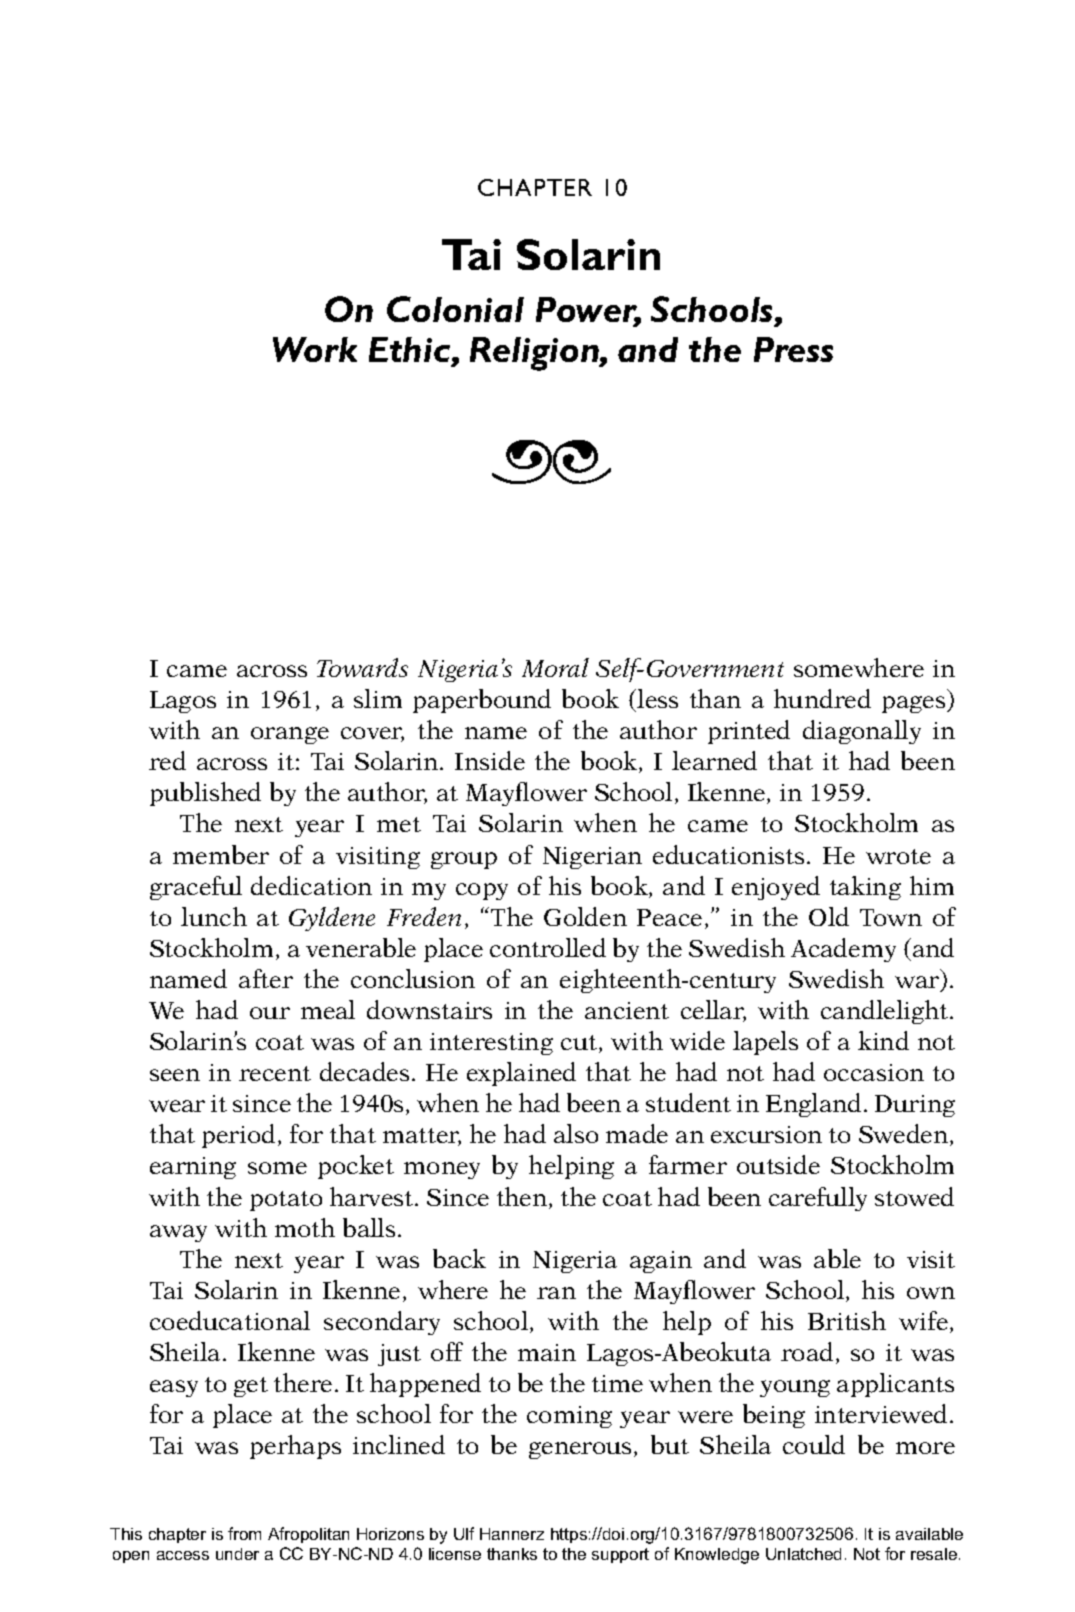  What do you see at coordinates (455, 309) in the document?
I see `Colonial` at bounding box center [455, 309].
